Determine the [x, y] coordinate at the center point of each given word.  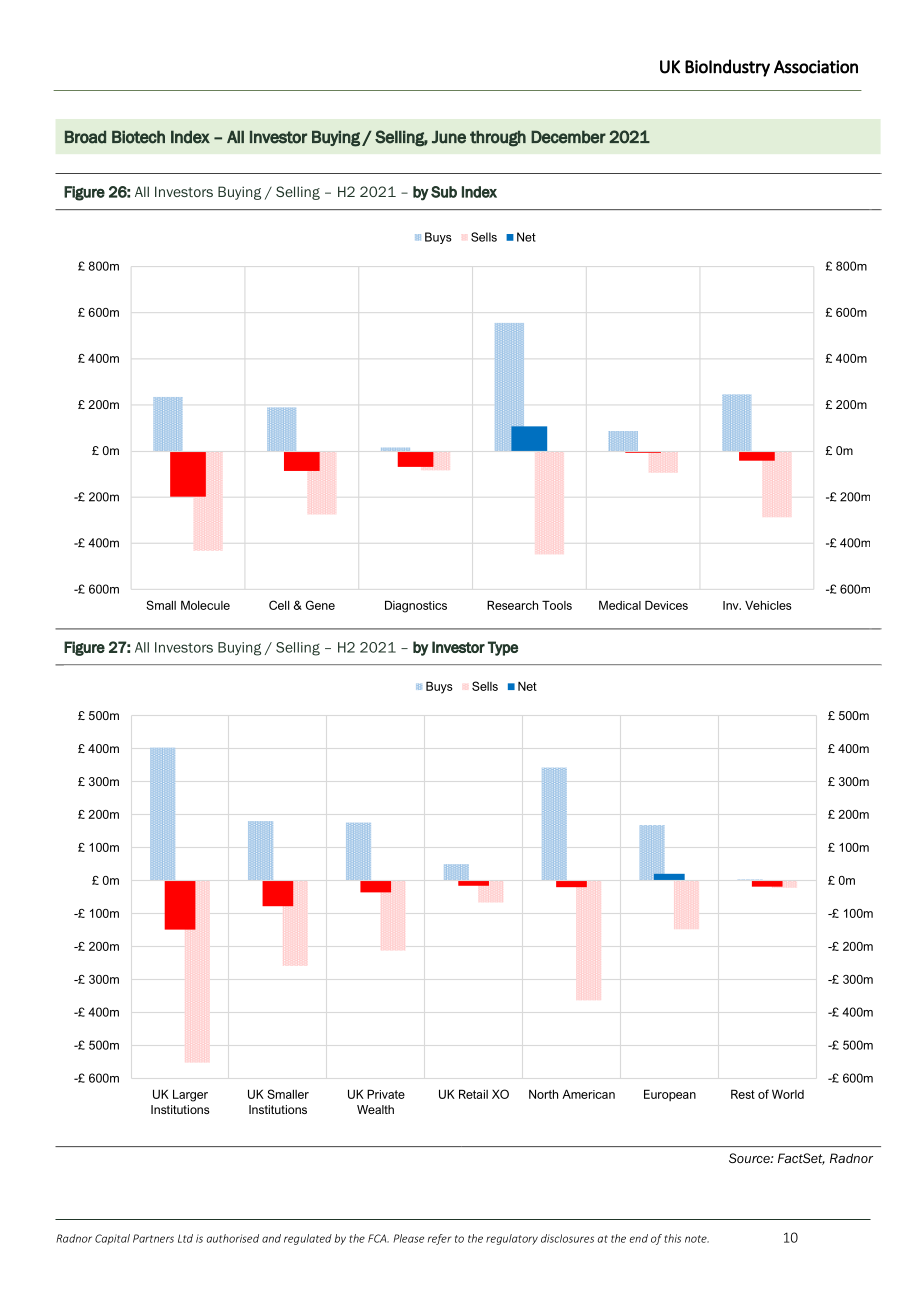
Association [816, 67]
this [672, 1238]
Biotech [138, 137]
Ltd [185, 1238]
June [449, 137]
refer [440, 1239]
